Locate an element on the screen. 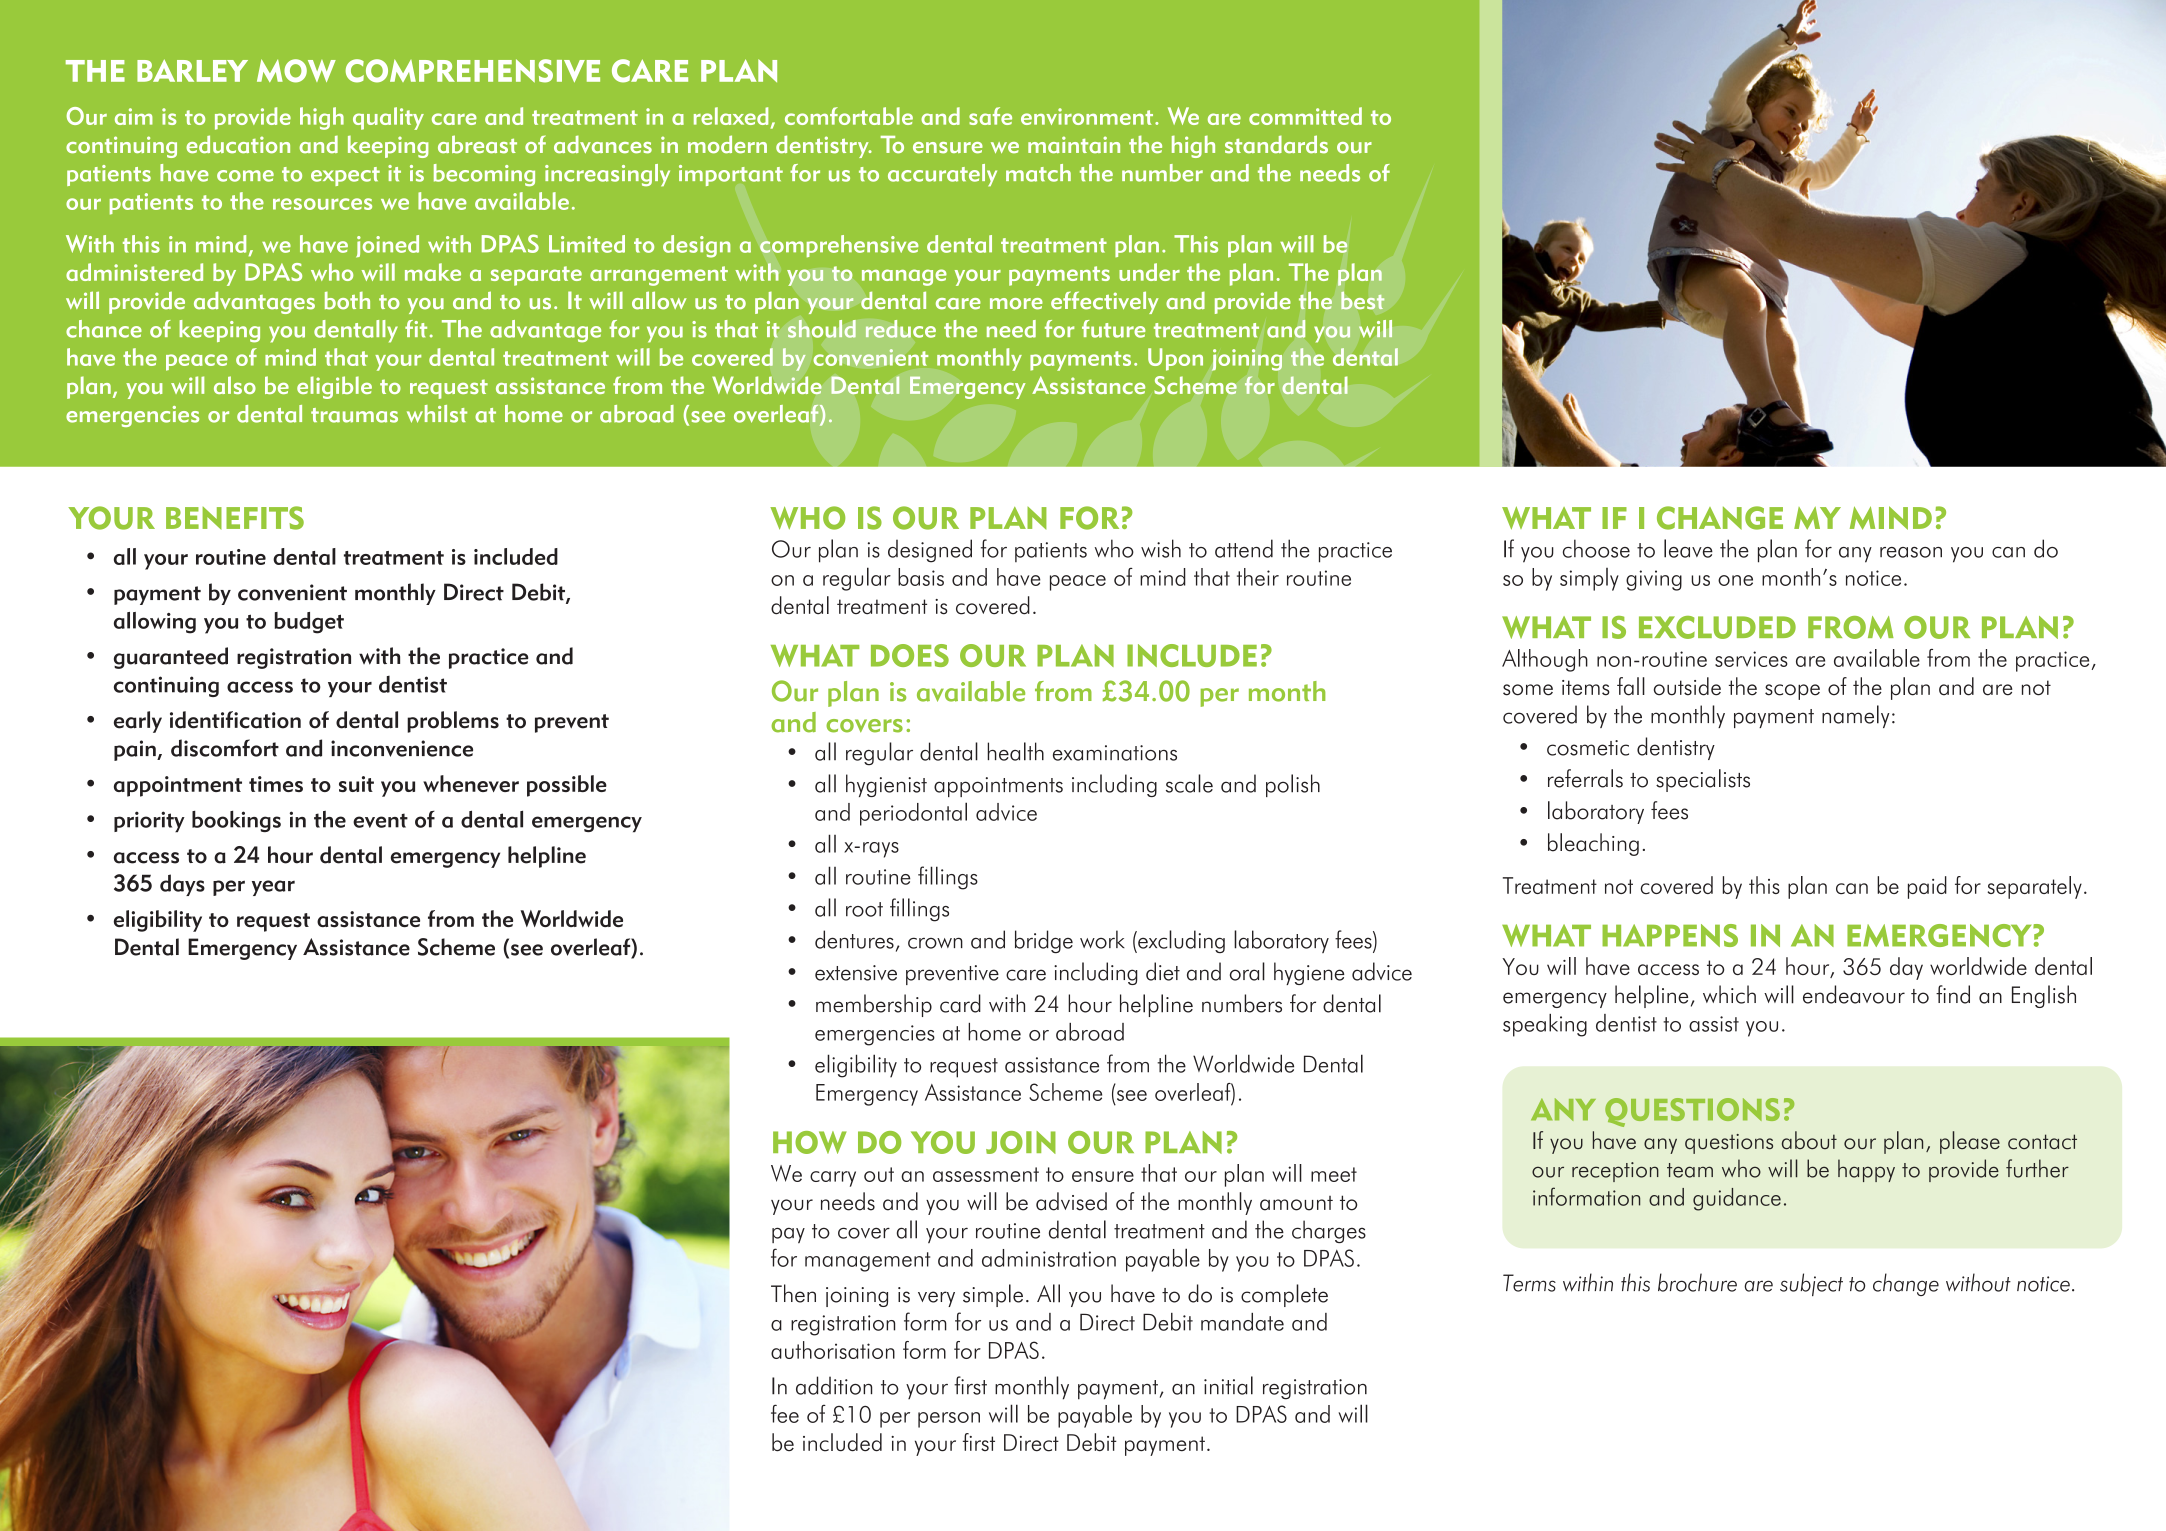 The height and width of the screenshot is (1531, 2166). committed is located at coordinates (1305, 116).
